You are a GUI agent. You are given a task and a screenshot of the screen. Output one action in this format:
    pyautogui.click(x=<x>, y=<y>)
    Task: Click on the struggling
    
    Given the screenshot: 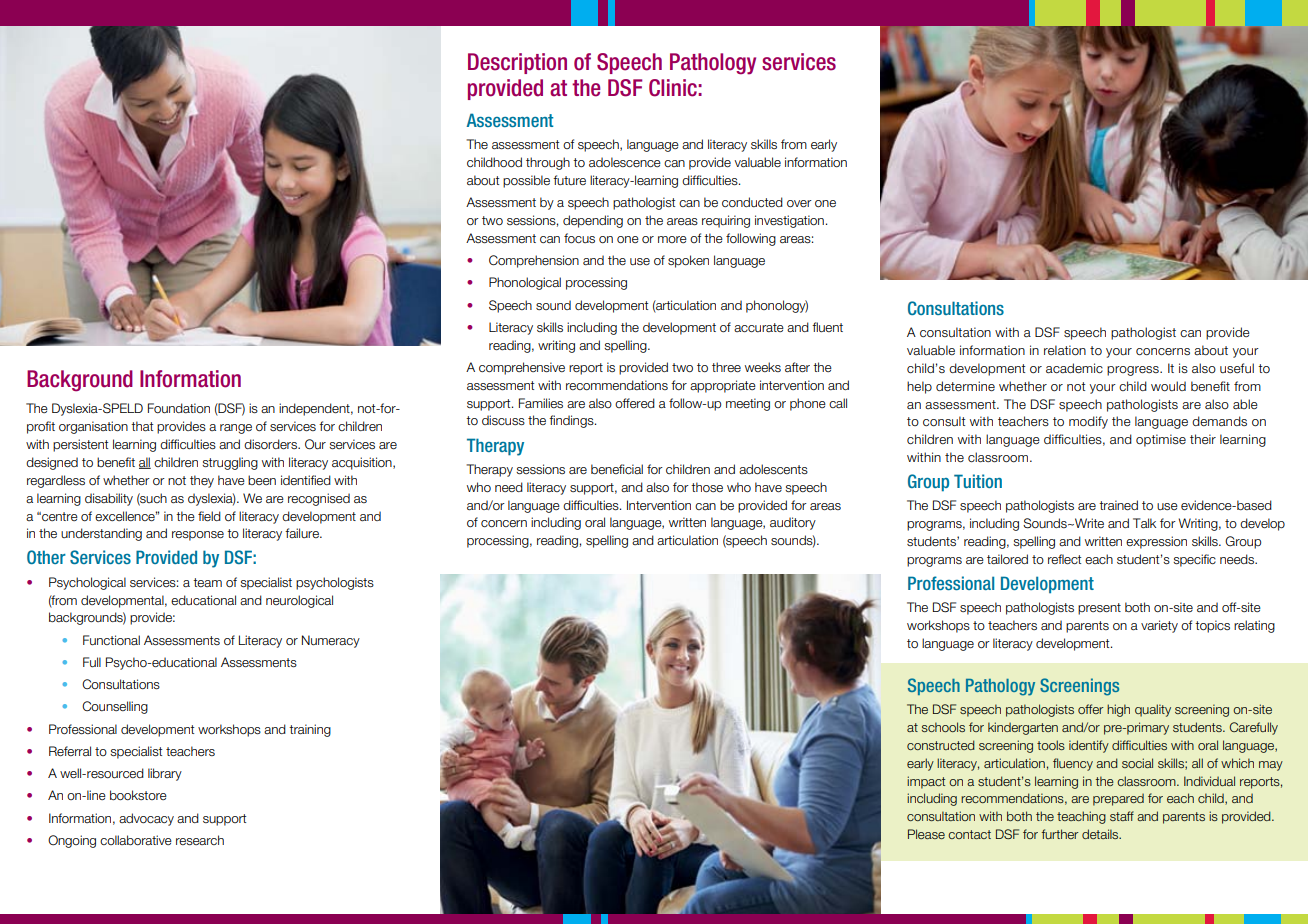 What is the action you would take?
    pyautogui.click(x=230, y=463)
